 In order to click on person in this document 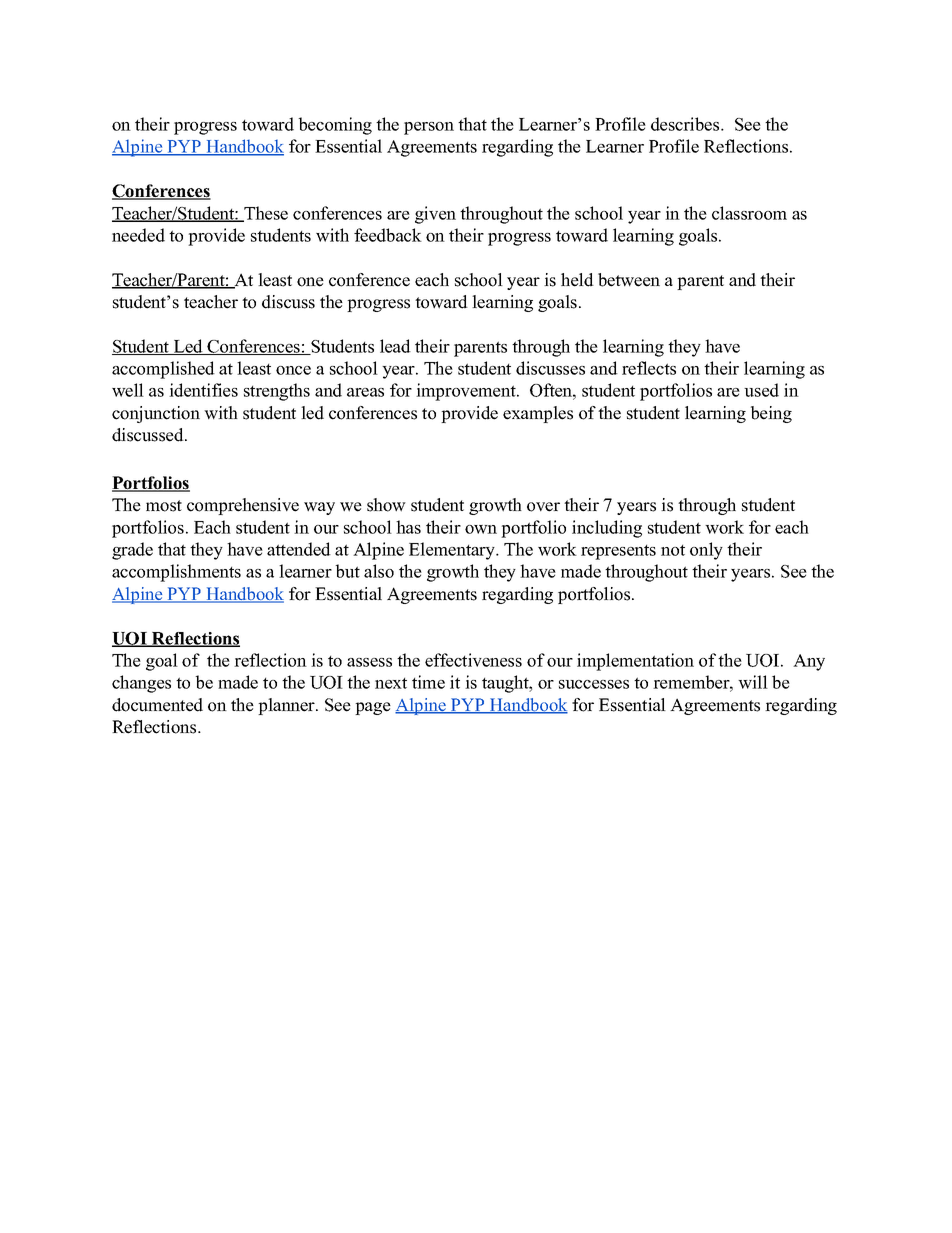, I will do `click(429, 128)`.
